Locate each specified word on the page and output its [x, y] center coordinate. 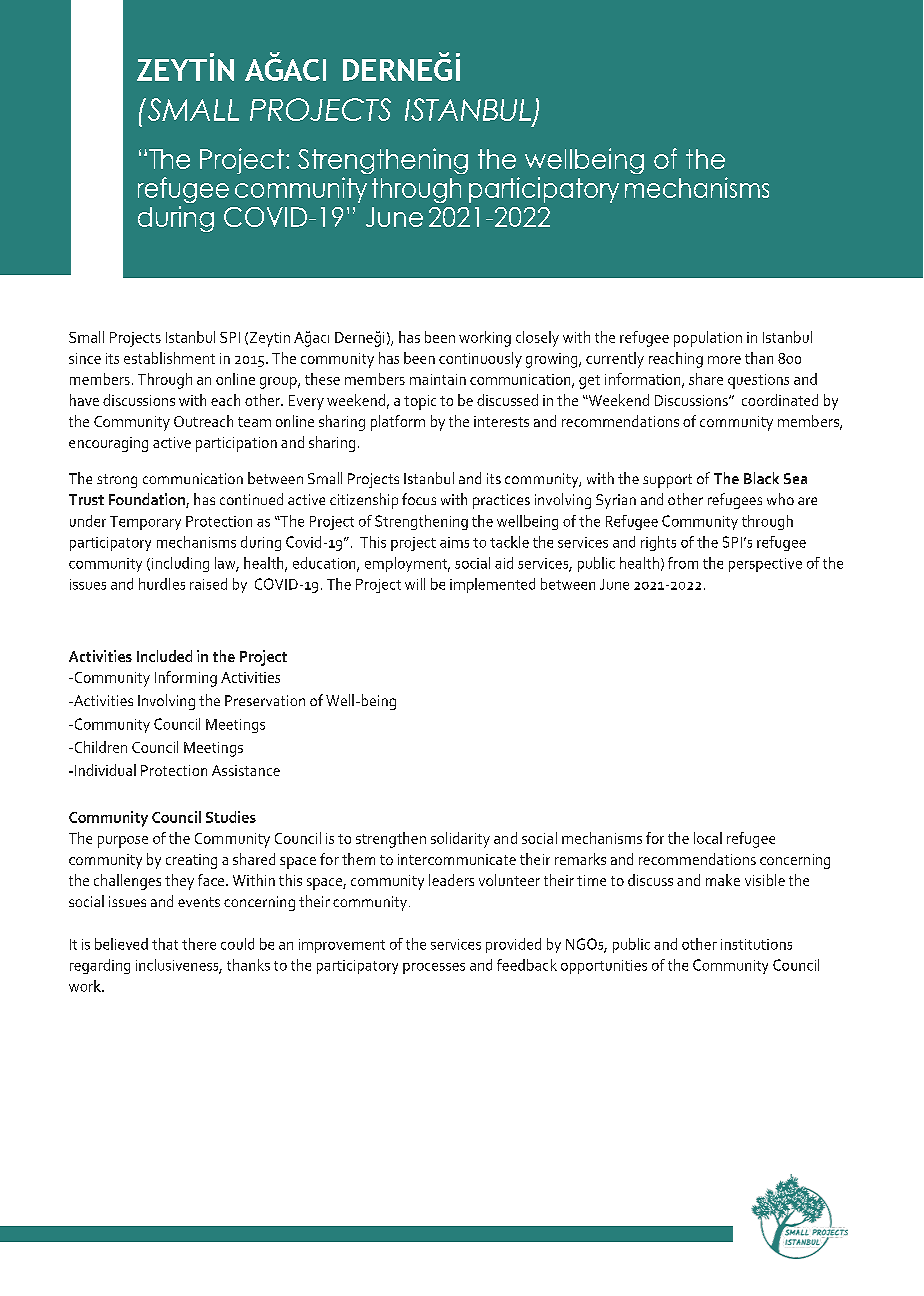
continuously [480, 360]
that [165, 944]
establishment [169, 358]
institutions [756, 944]
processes [434, 968]
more [724, 360]
